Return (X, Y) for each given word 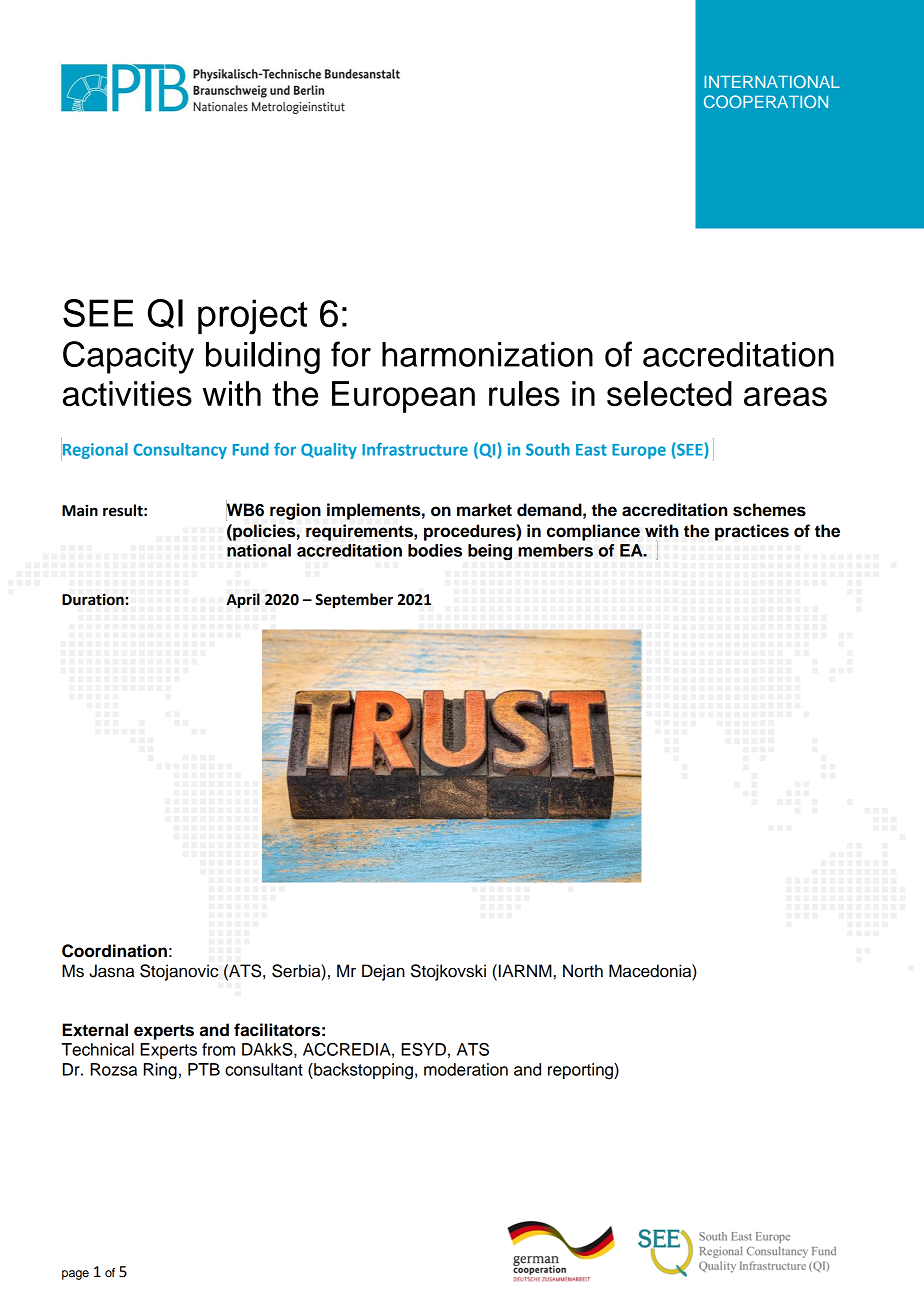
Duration (93, 599)
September (354, 601)
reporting (581, 1071)
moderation (466, 1069)
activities (127, 394)
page (75, 1275)
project (252, 317)
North (583, 971)
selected (669, 394)
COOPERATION (766, 101)
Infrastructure (415, 449)
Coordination (114, 951)
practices (752, 532)
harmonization (487, 354)
